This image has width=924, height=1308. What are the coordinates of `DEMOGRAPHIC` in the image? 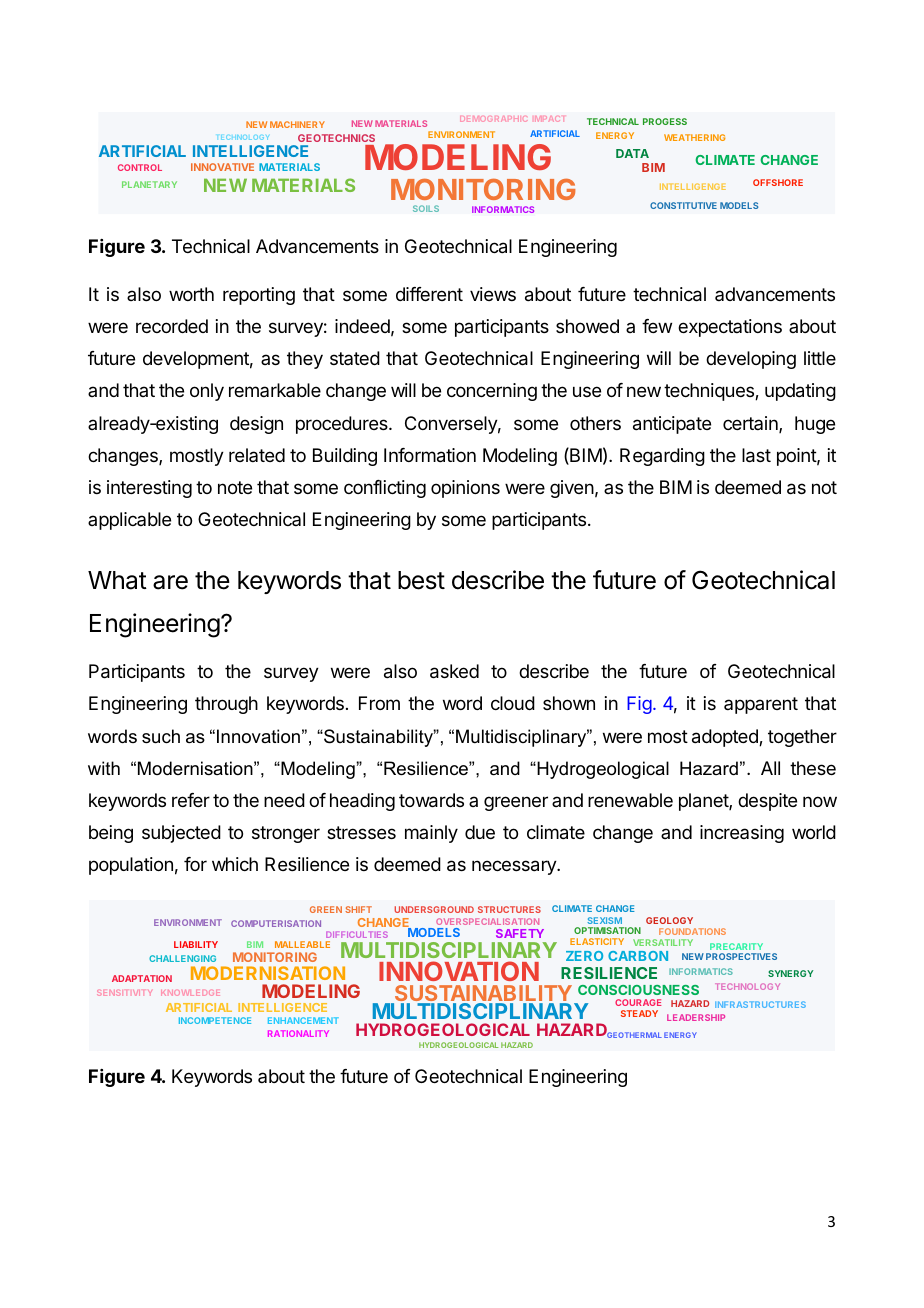 It's located at (493, 119).
